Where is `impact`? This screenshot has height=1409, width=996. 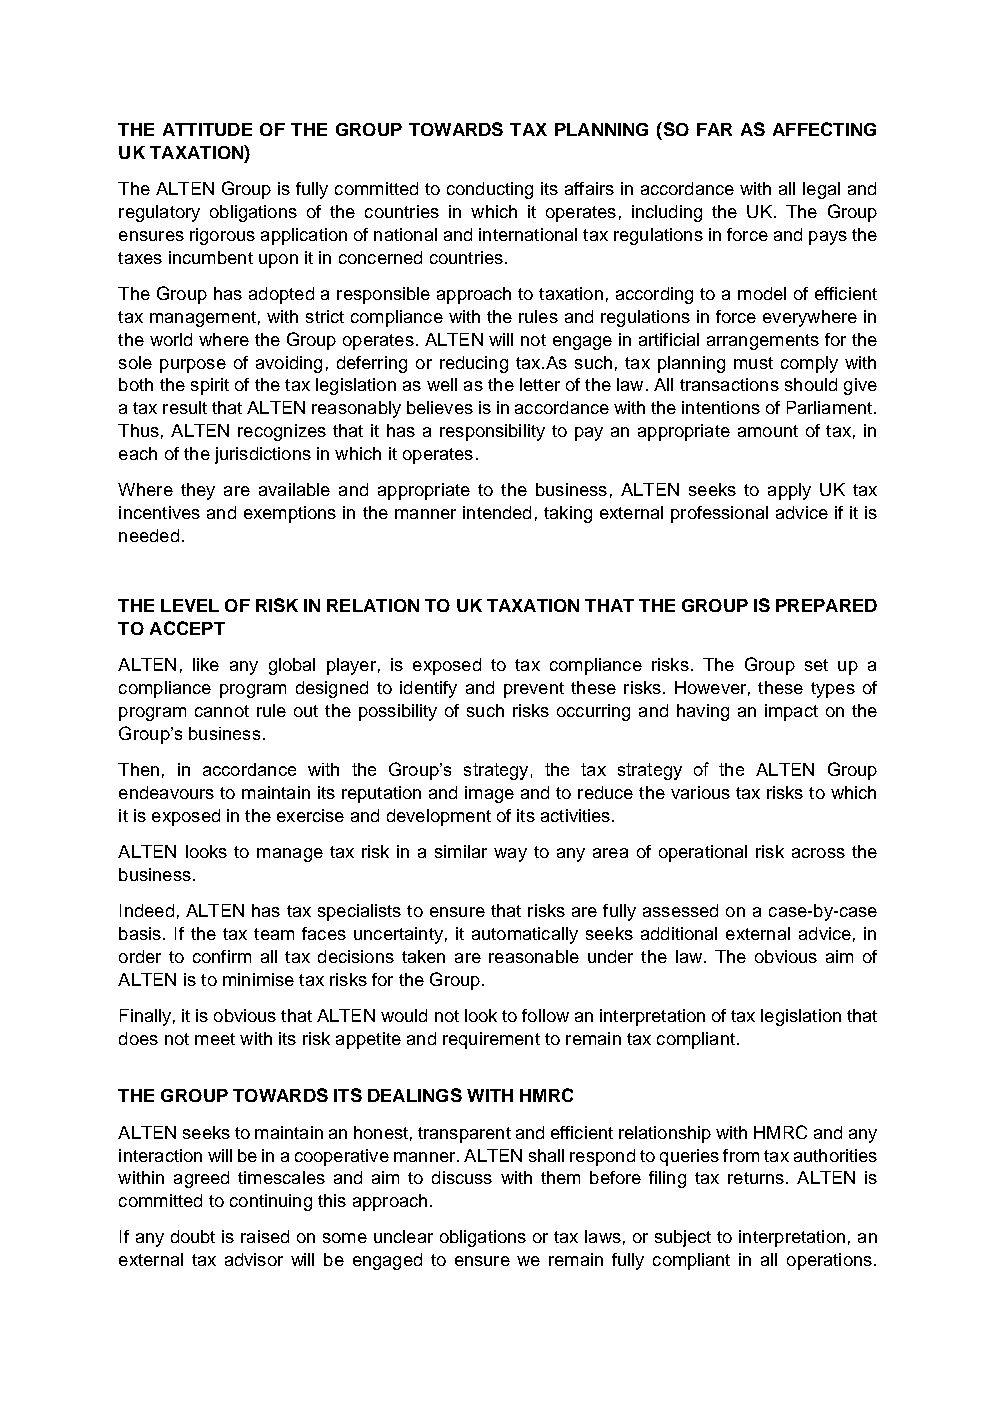
impact is located at coordinates (791, 712).
